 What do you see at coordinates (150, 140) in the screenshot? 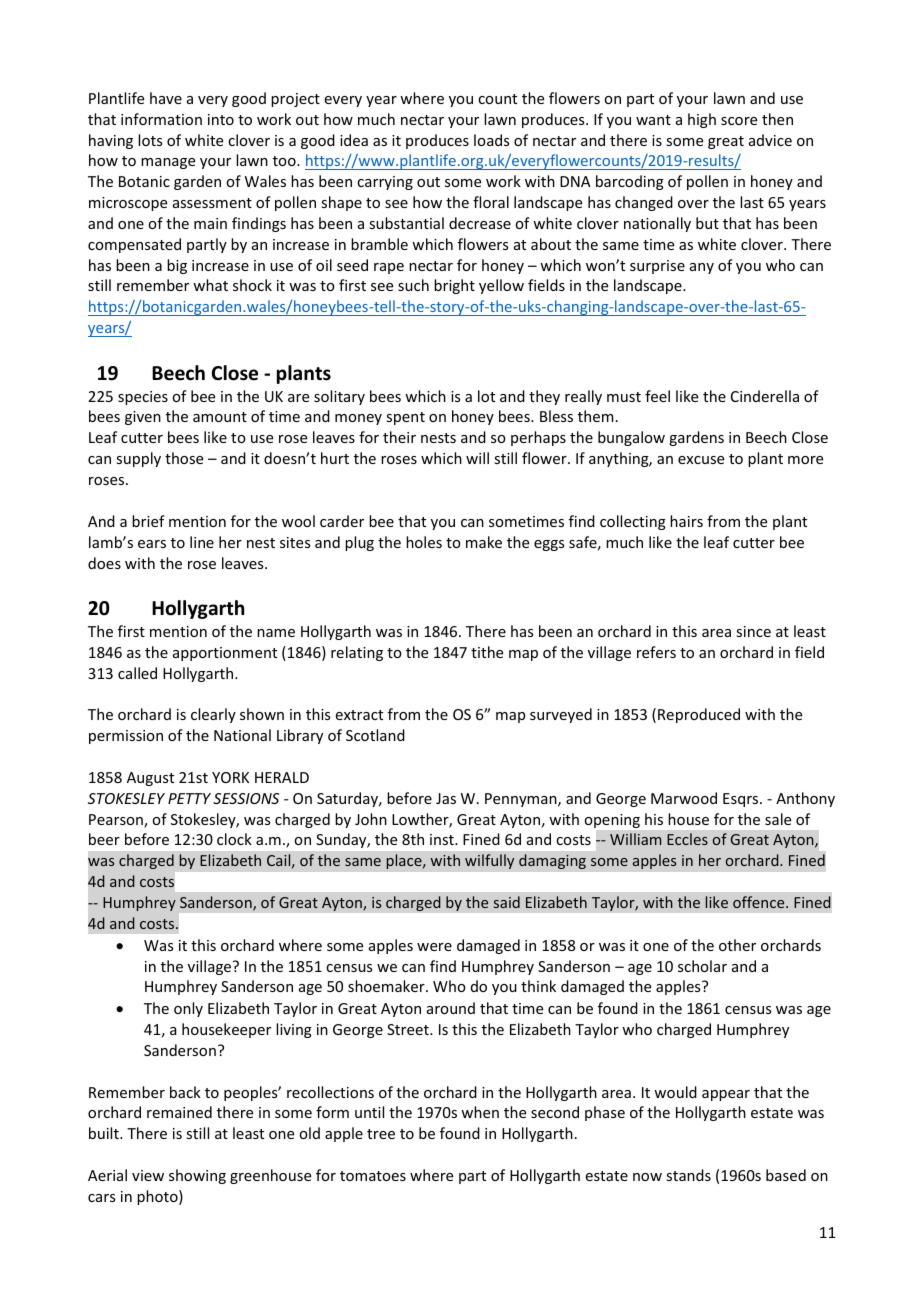
I see `lots` at bounding box center [150, 140].
